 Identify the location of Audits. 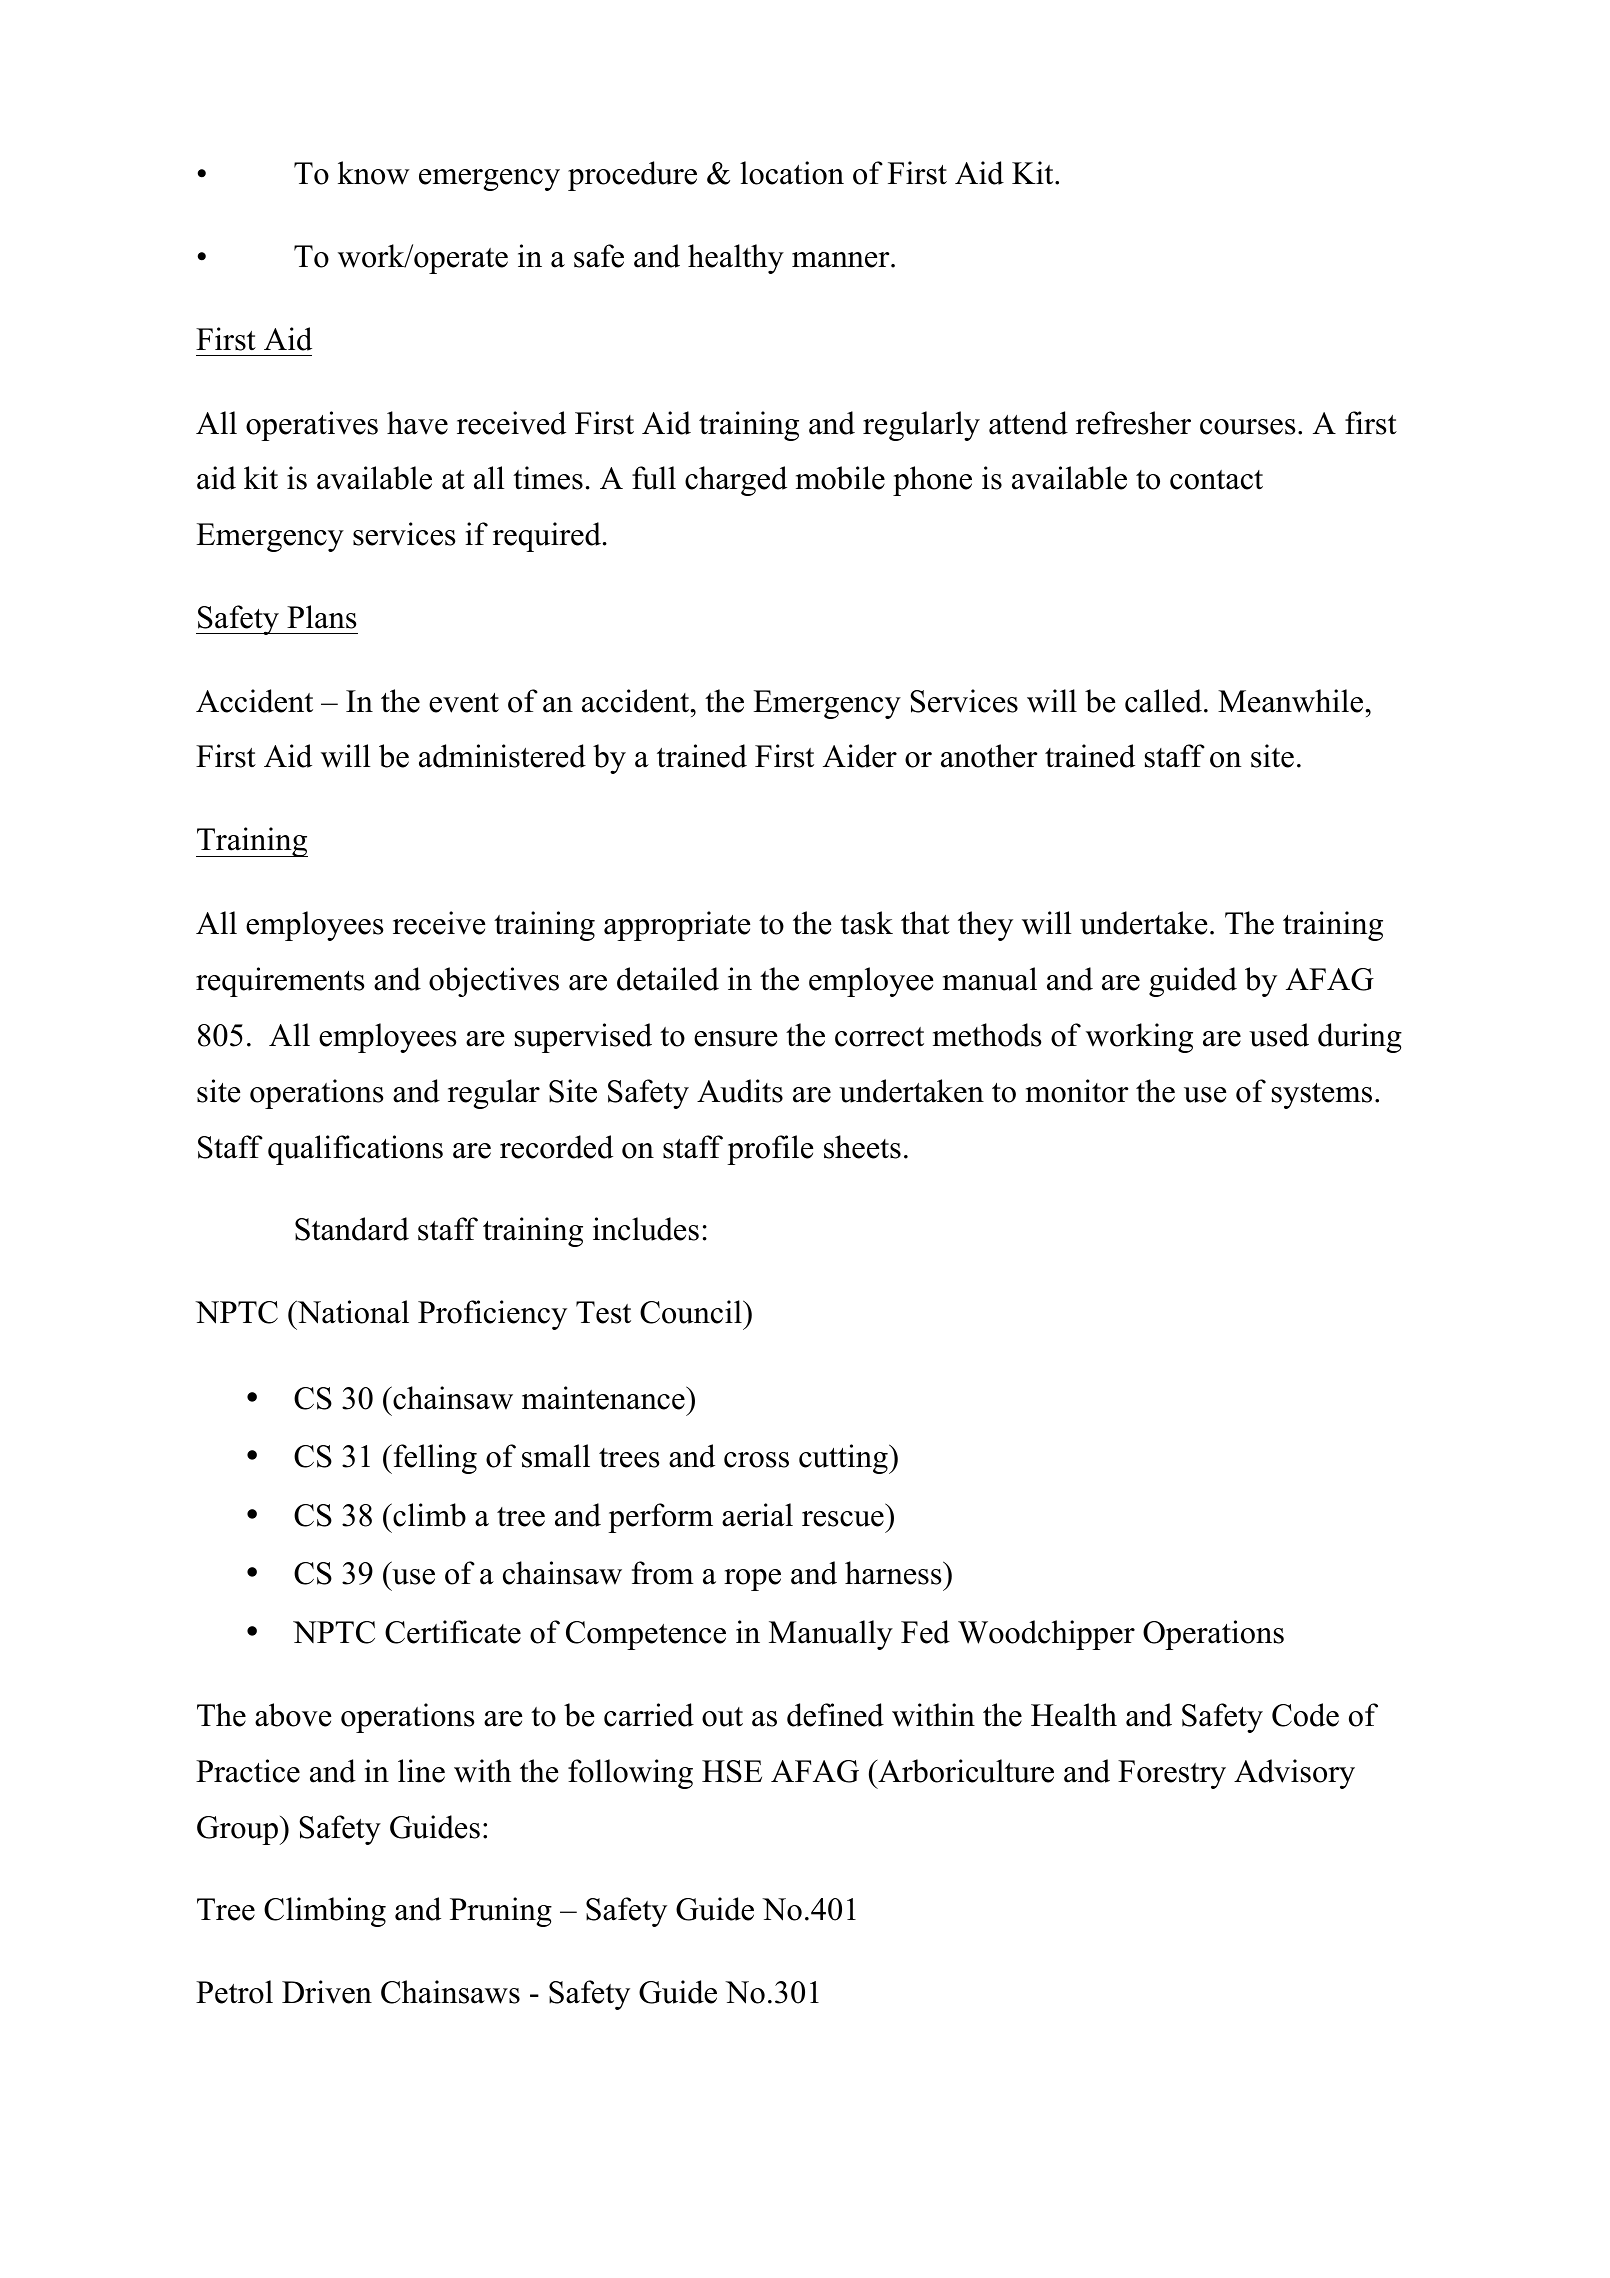
(740, 1091).
